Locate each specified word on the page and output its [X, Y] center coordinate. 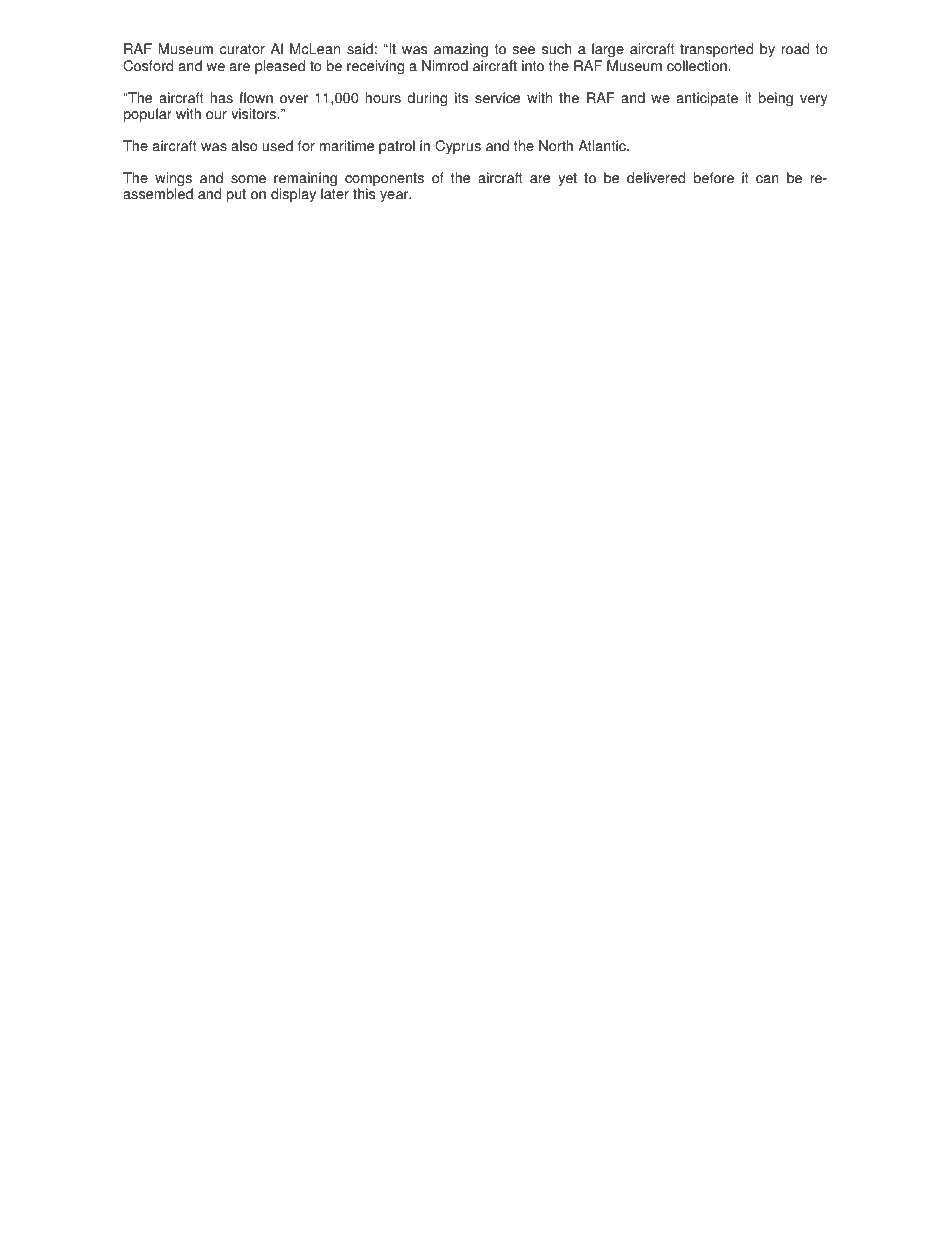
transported [716, 52]
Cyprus [458, 147]
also [244, 146]
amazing [460, 52]
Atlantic [603, 146]
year [395, 196]
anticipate [707, 99]
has [221, 98]
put [236, 195]
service [497, 98]
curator [242, 49]
